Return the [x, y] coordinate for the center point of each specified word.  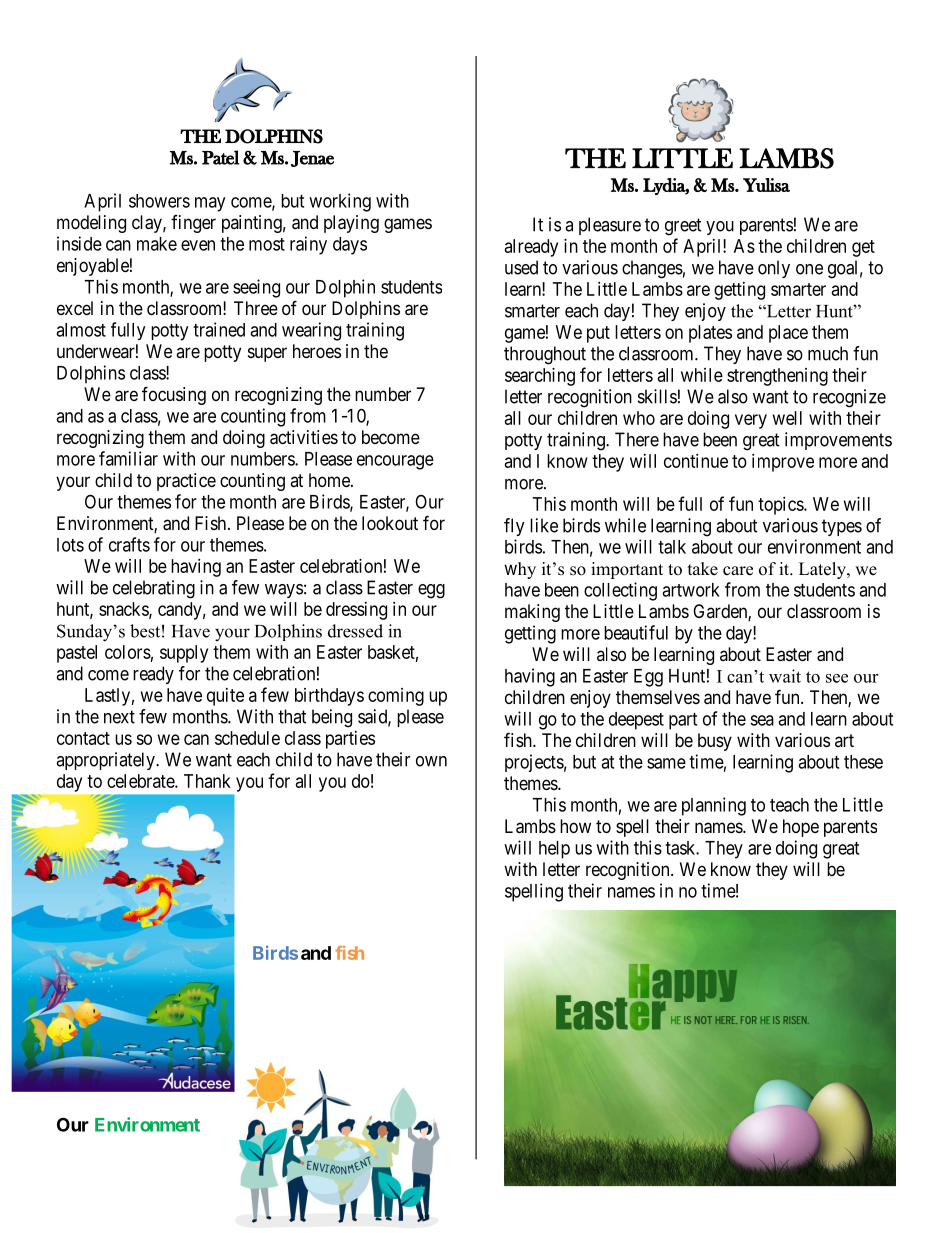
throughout [545, 355]
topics [781, 506]
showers [159, 201]
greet [683, 227]
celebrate [141, 781]
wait [785, 676]
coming [396, 697]
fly [514, 527]
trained [219, 329]
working [340, 202]
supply [184, 654]
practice [186, 482]
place [788, 334]
